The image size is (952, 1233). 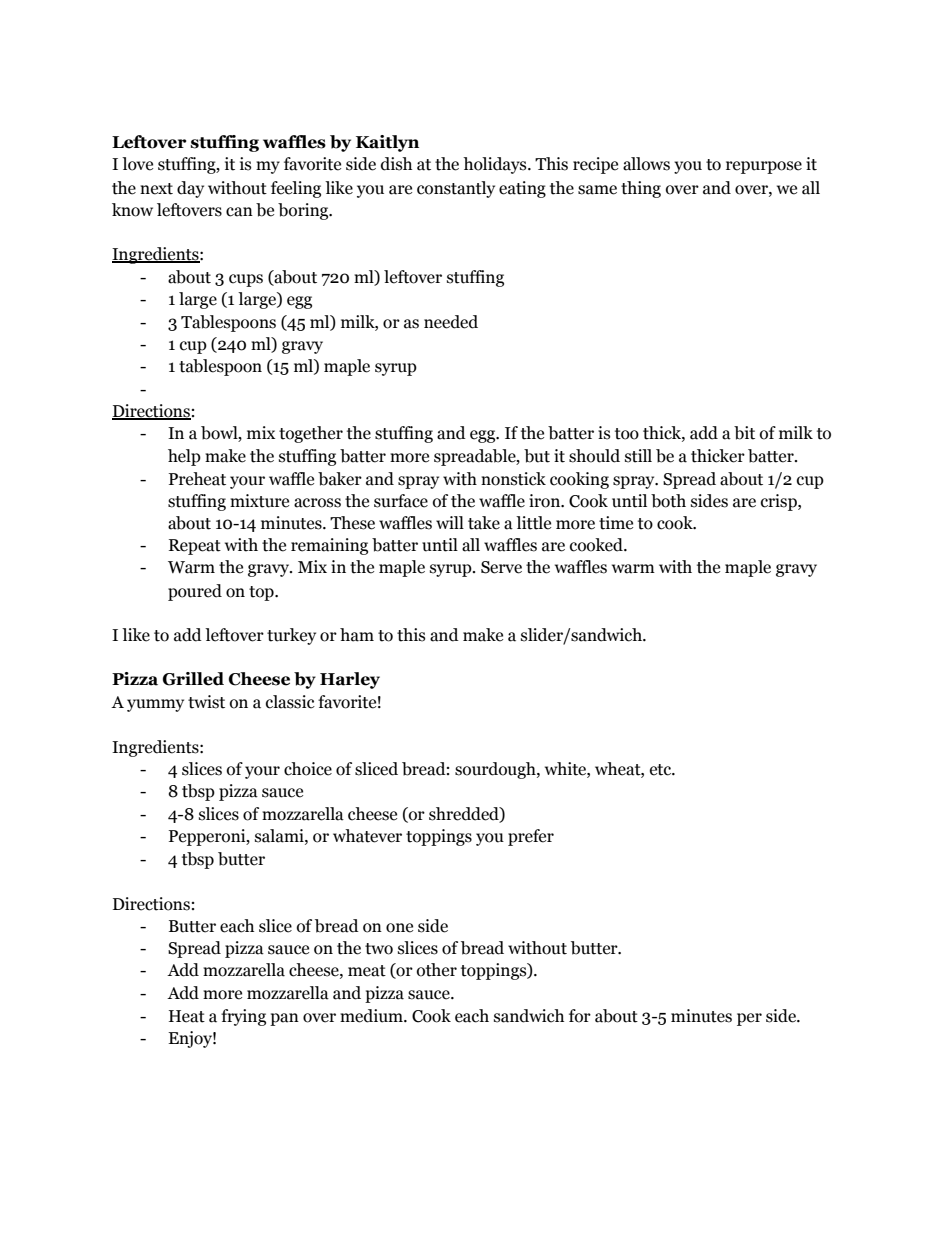 What do you see at coordinates (744, 433) in the screenshot?
I see `bit` at bounding box center [744, 433].
